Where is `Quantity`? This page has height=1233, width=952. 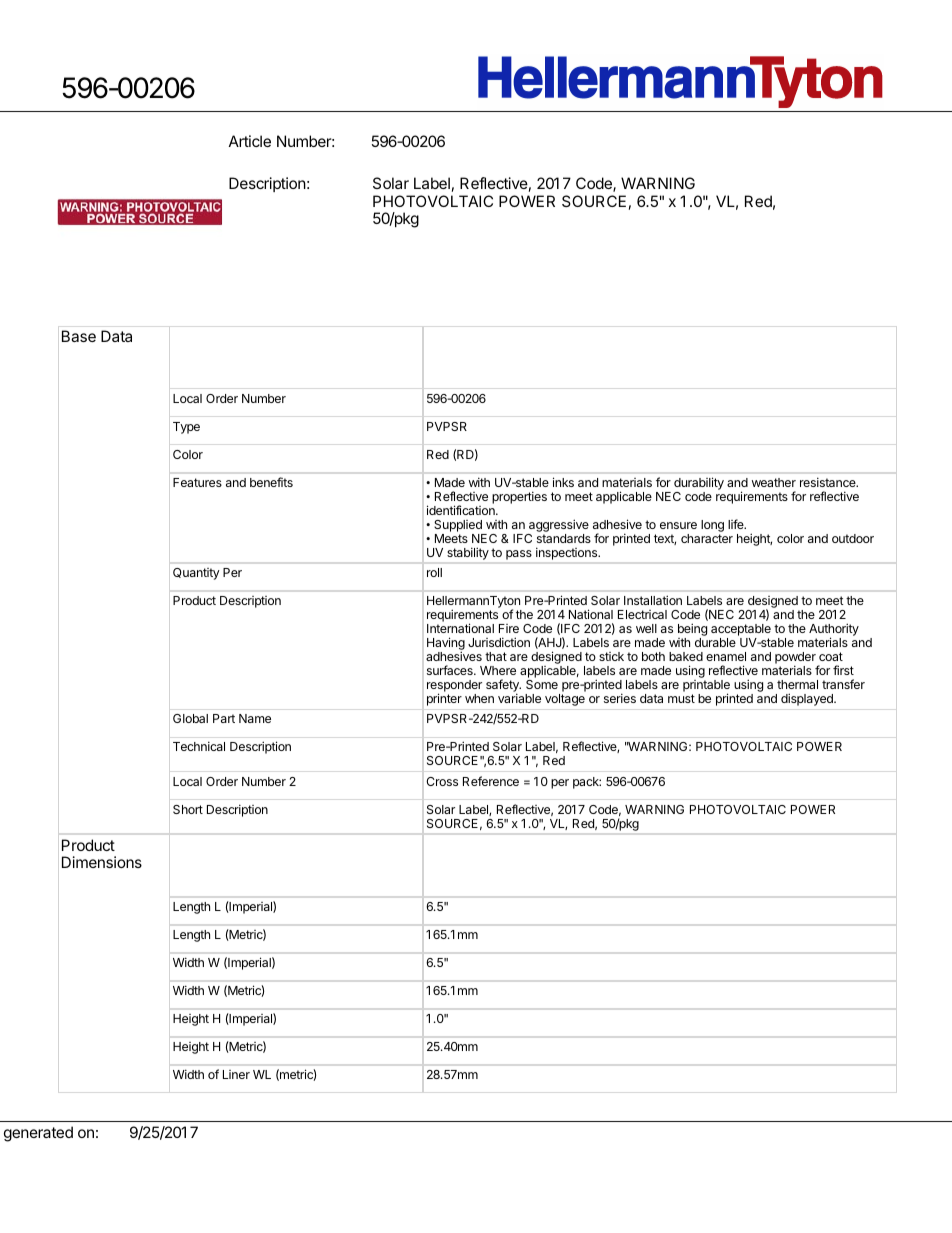
Quantity is located at coordinates (196, 574).
